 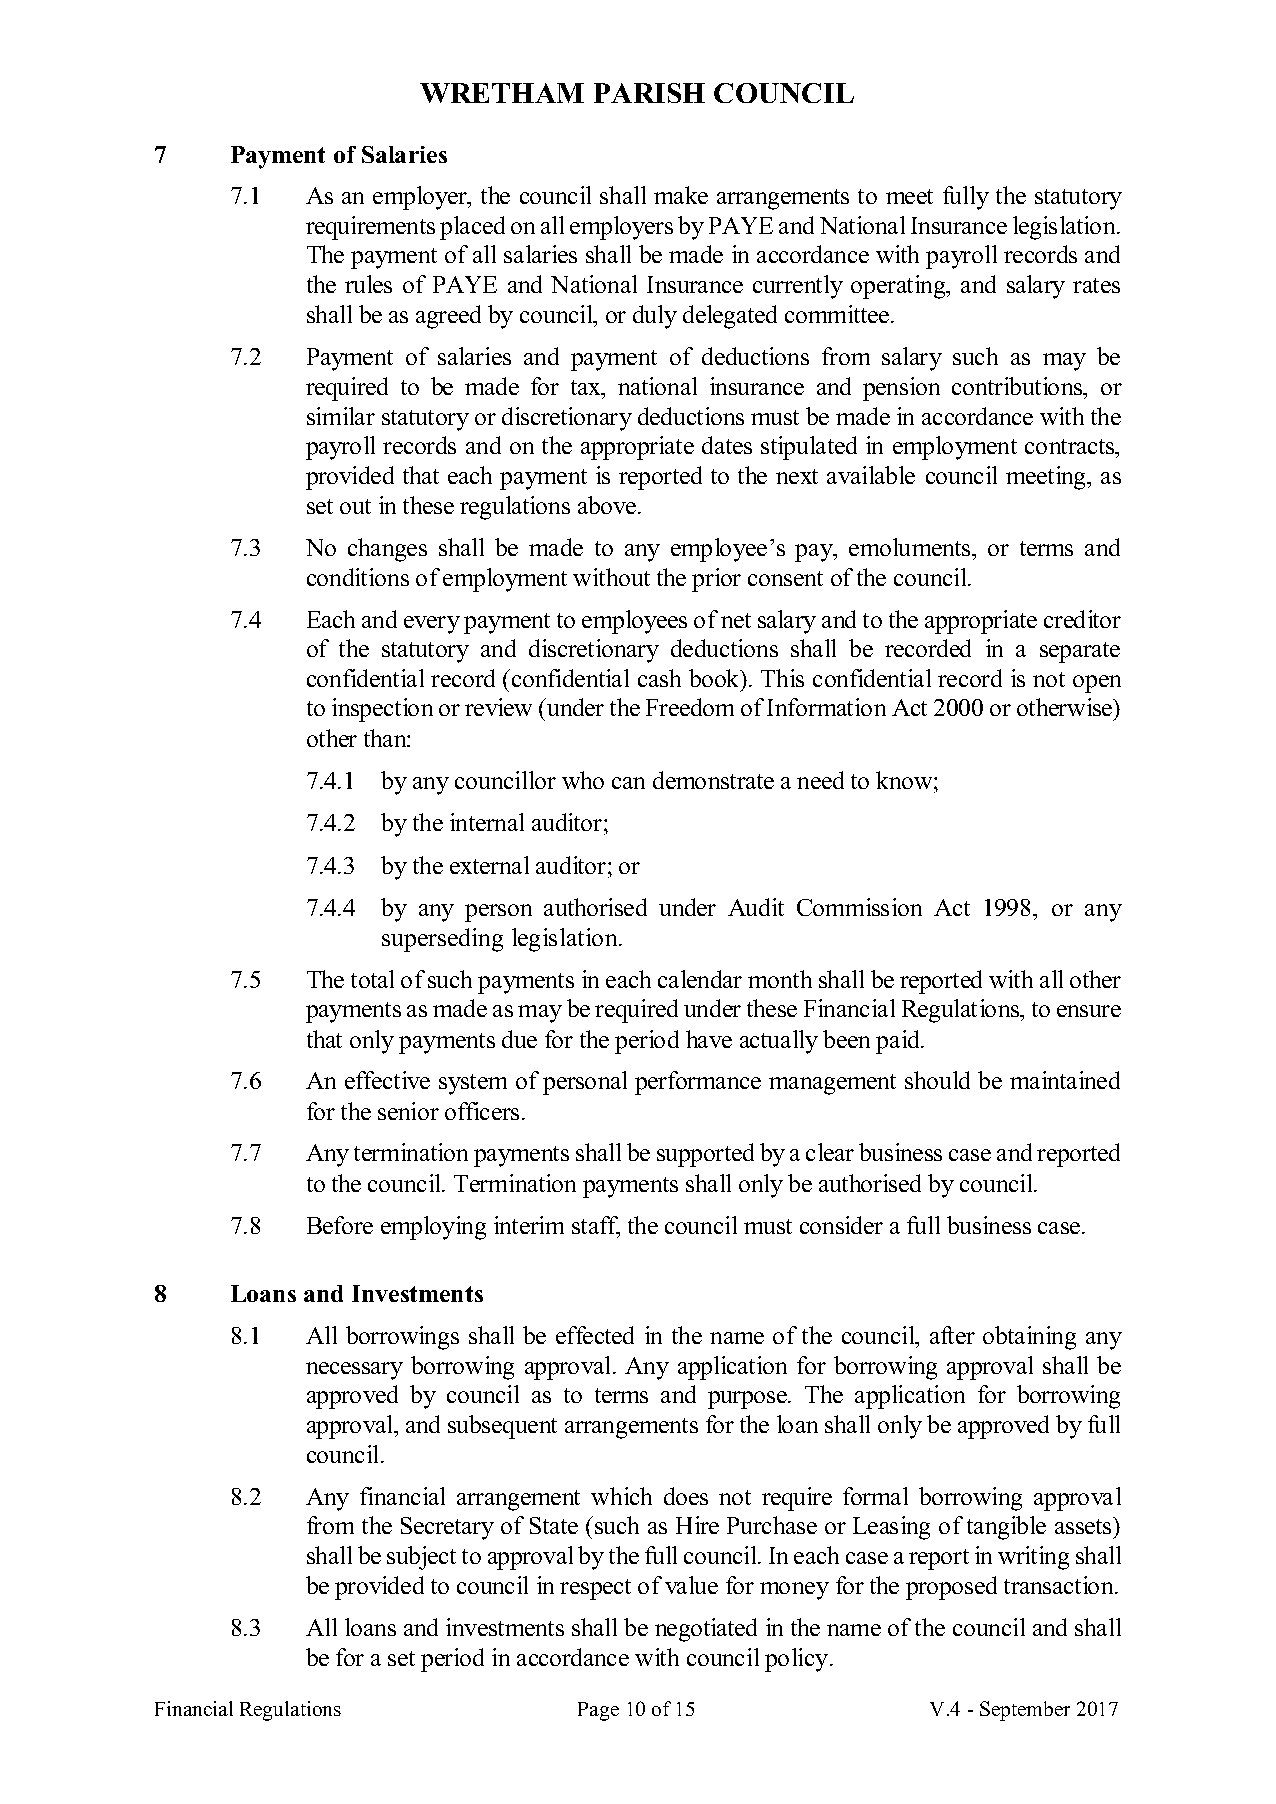 What do you see at coordinates (472, 228) in the screenshot?
I see `placed` at bounding box center [472, 228].
